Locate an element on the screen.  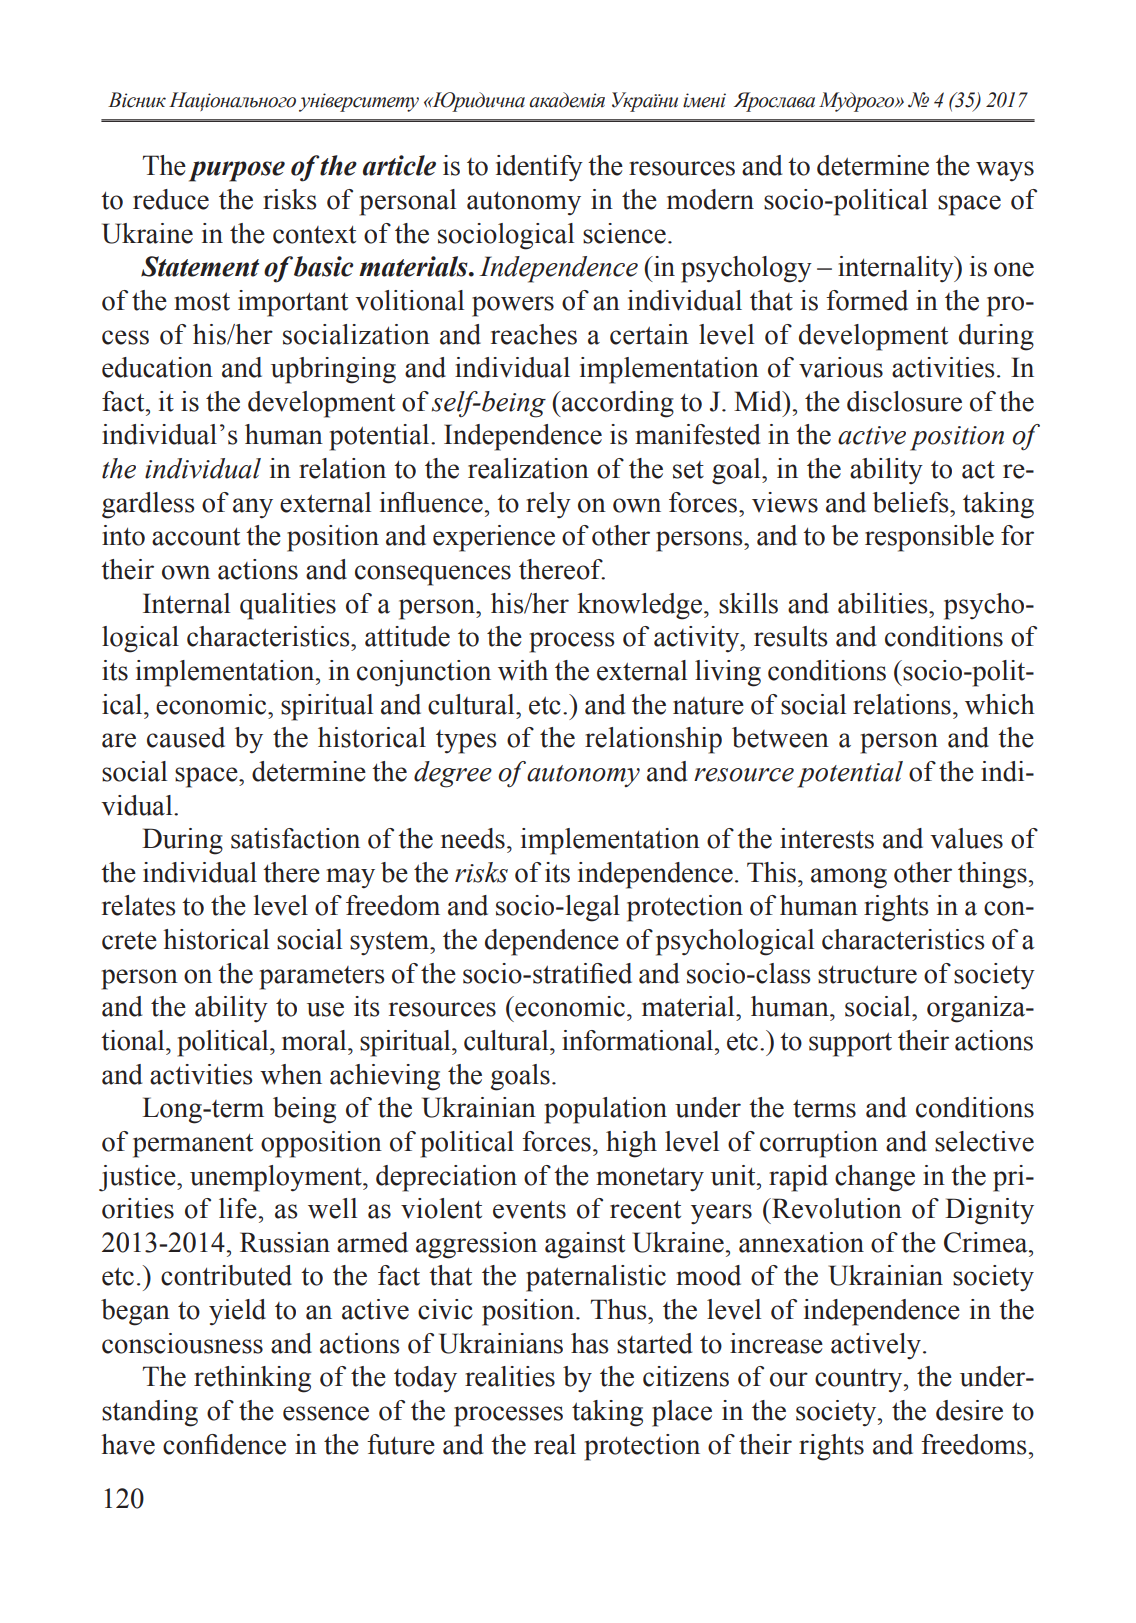
country is located at coordinates (860, 1381).
